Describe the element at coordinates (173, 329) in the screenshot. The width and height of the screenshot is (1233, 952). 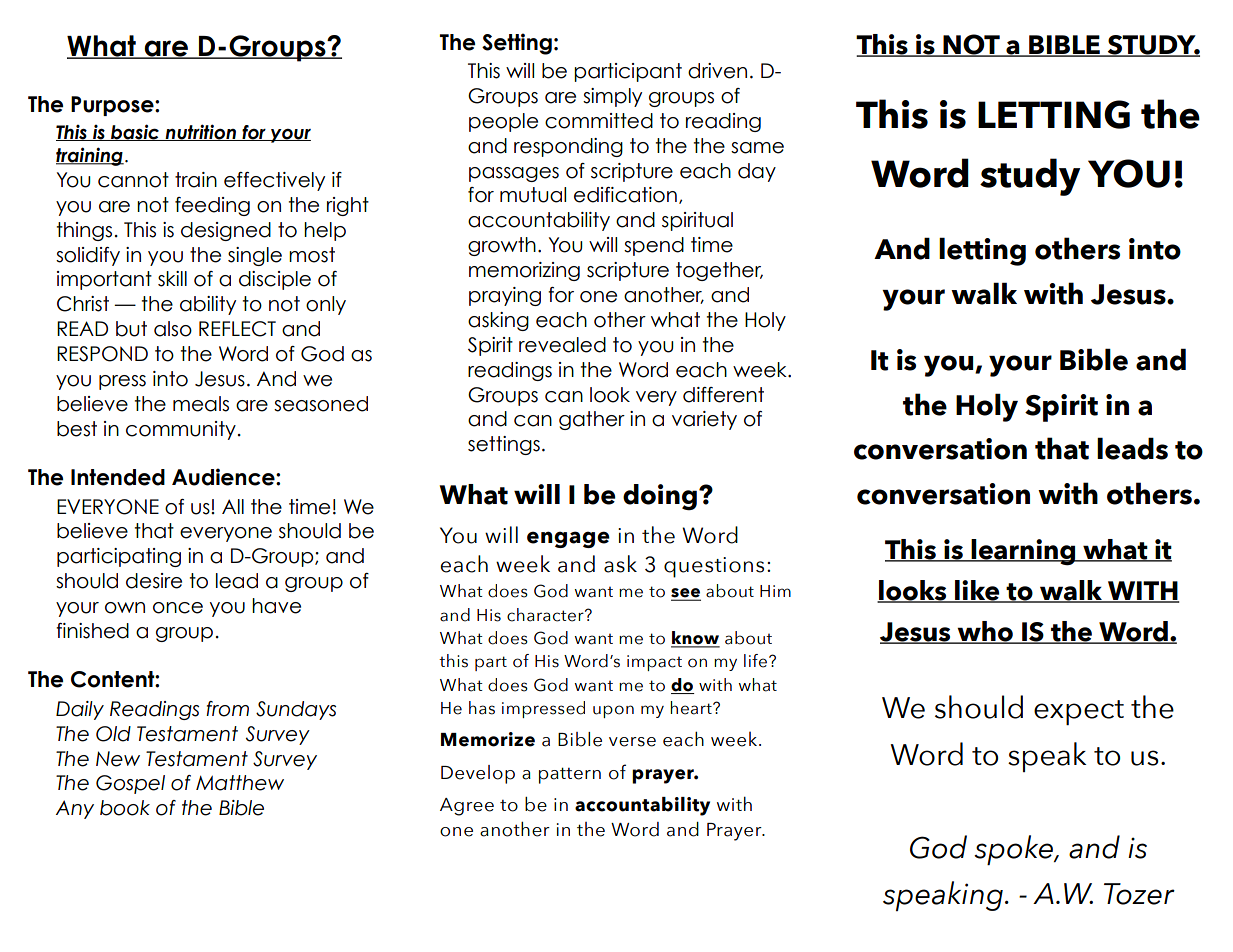
I see `also` at that location.
